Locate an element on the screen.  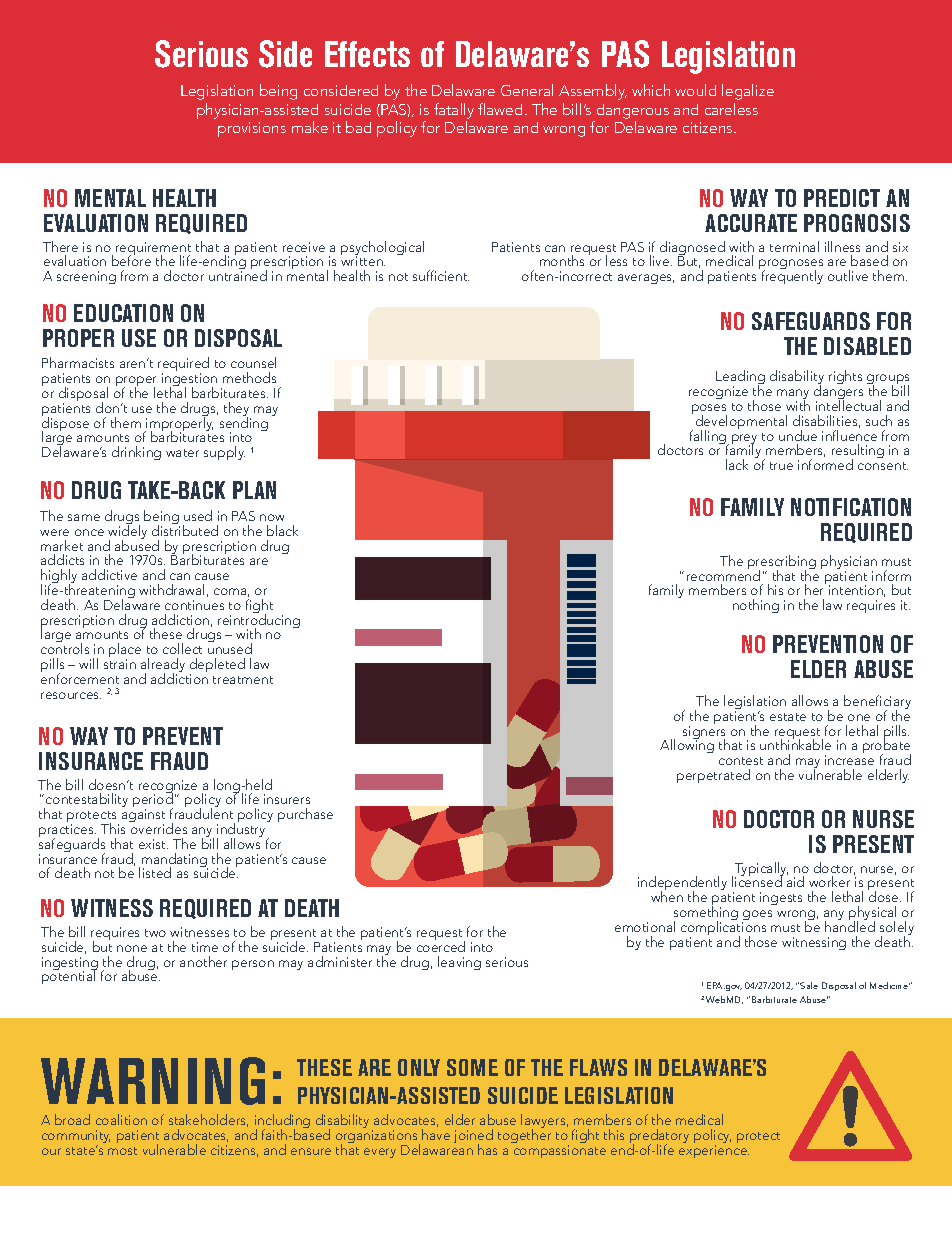
nothing is located at coordinates (756, 606).
